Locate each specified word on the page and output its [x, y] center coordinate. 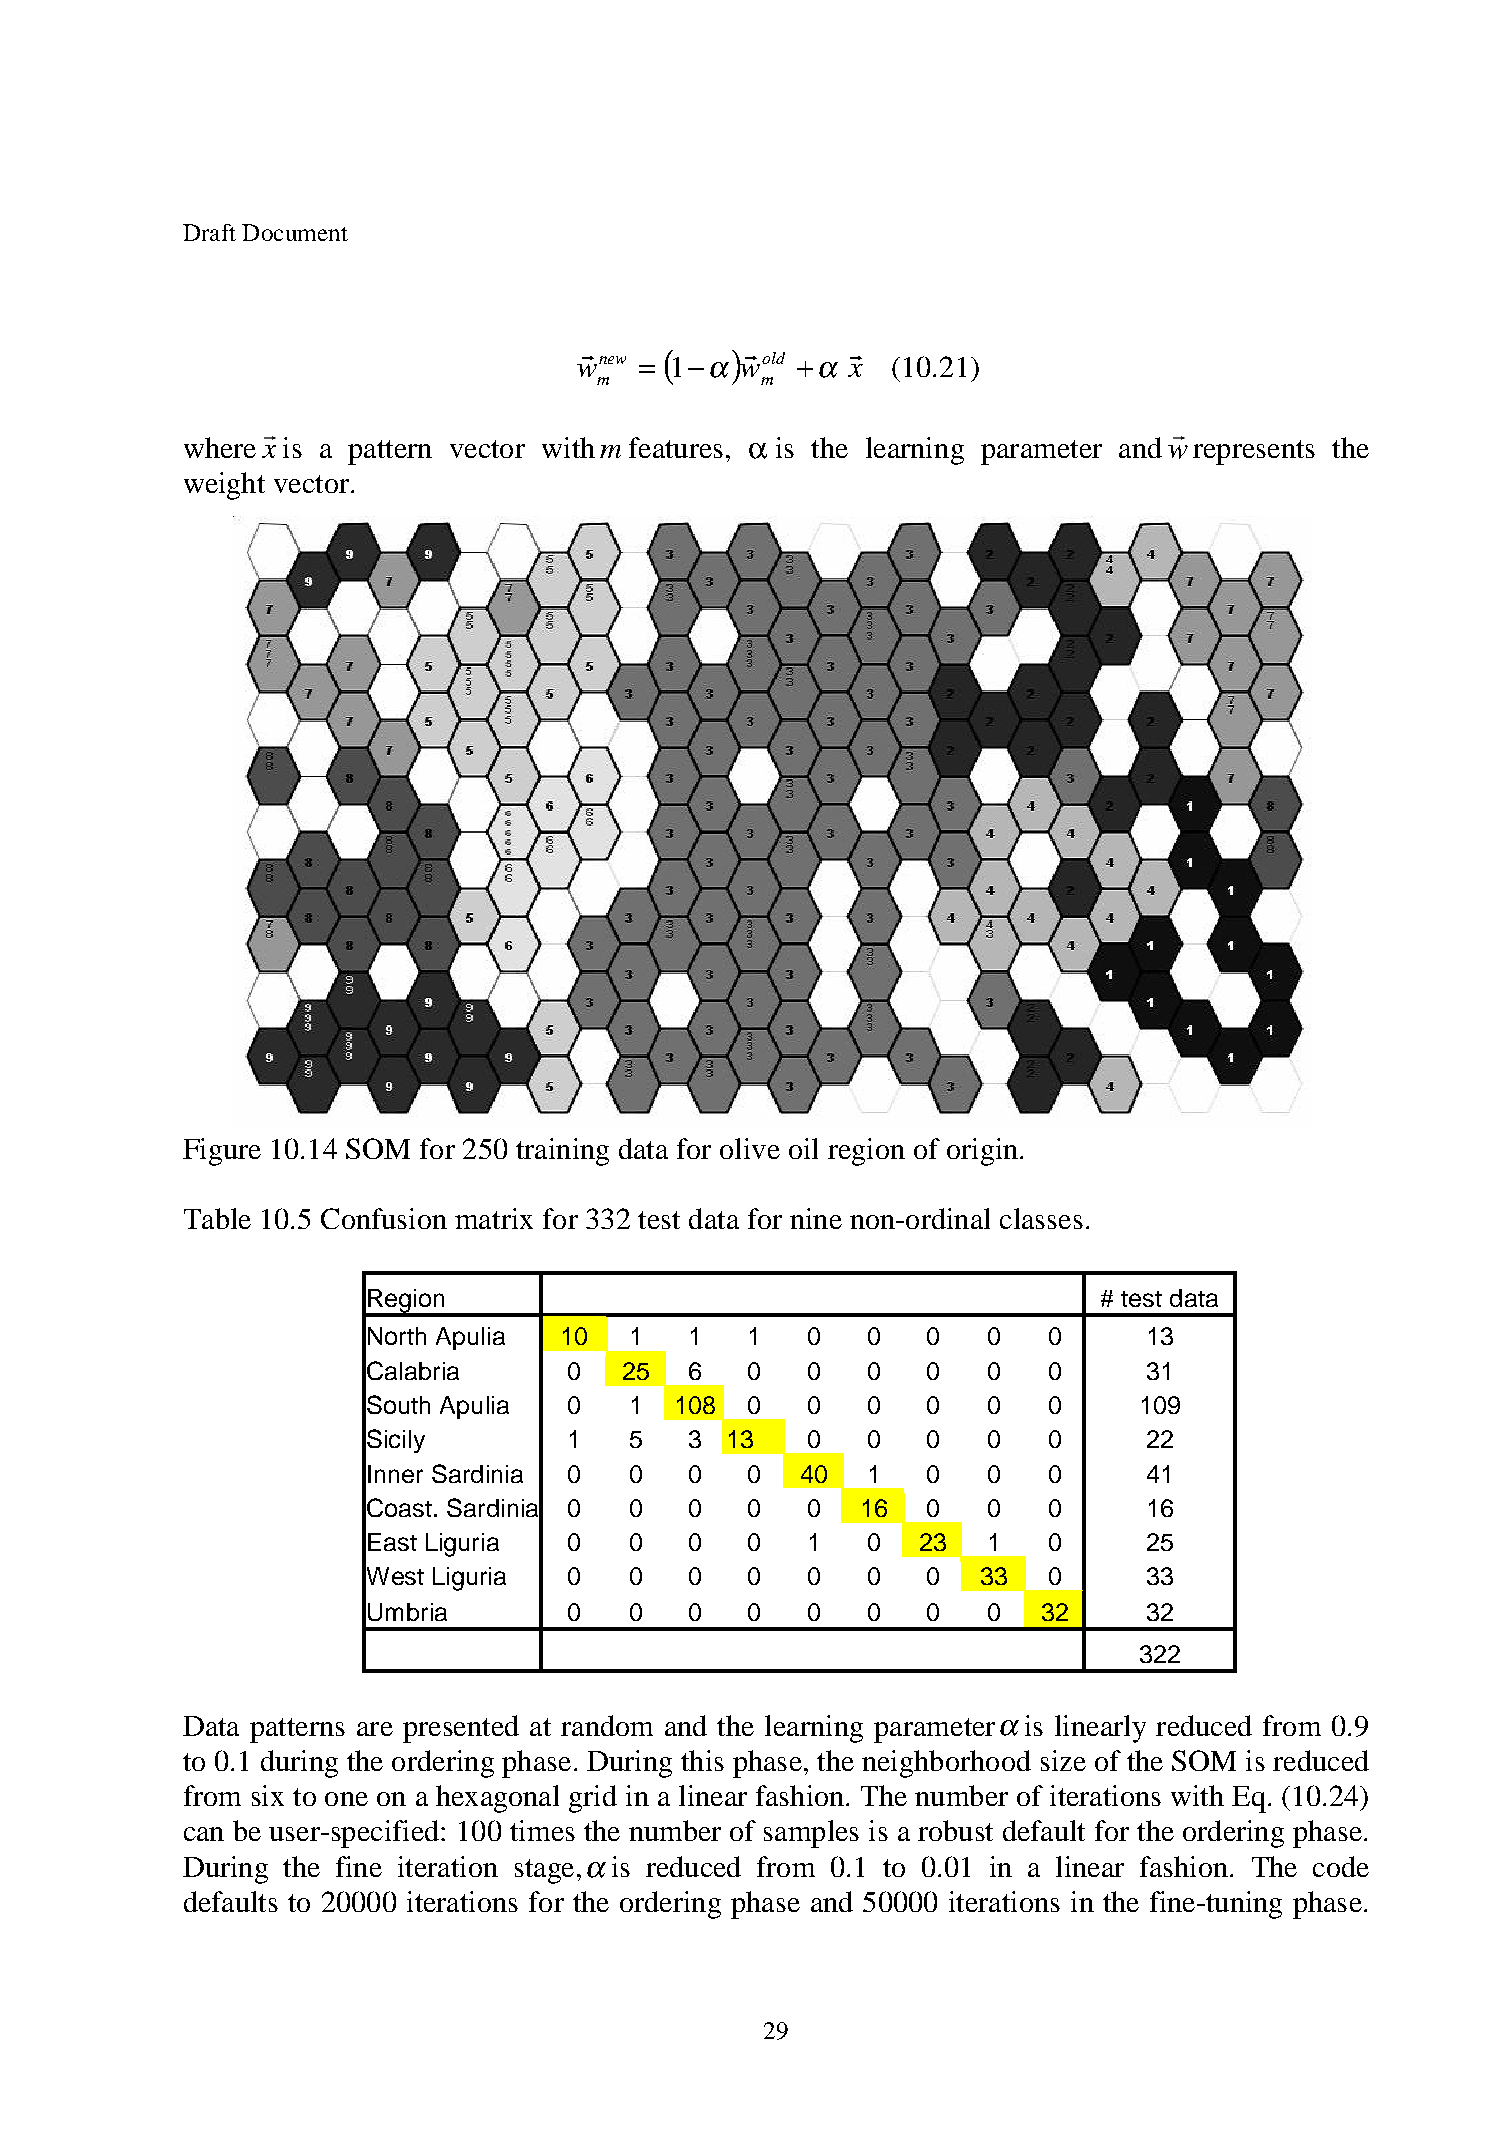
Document [295, 232]
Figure [222, 1152]
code [1341, 1866]
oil [803, 1148]
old [773, 358]
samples [811, 1834]
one [346, 1799]
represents [1254, 452]
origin [982, 1152]
